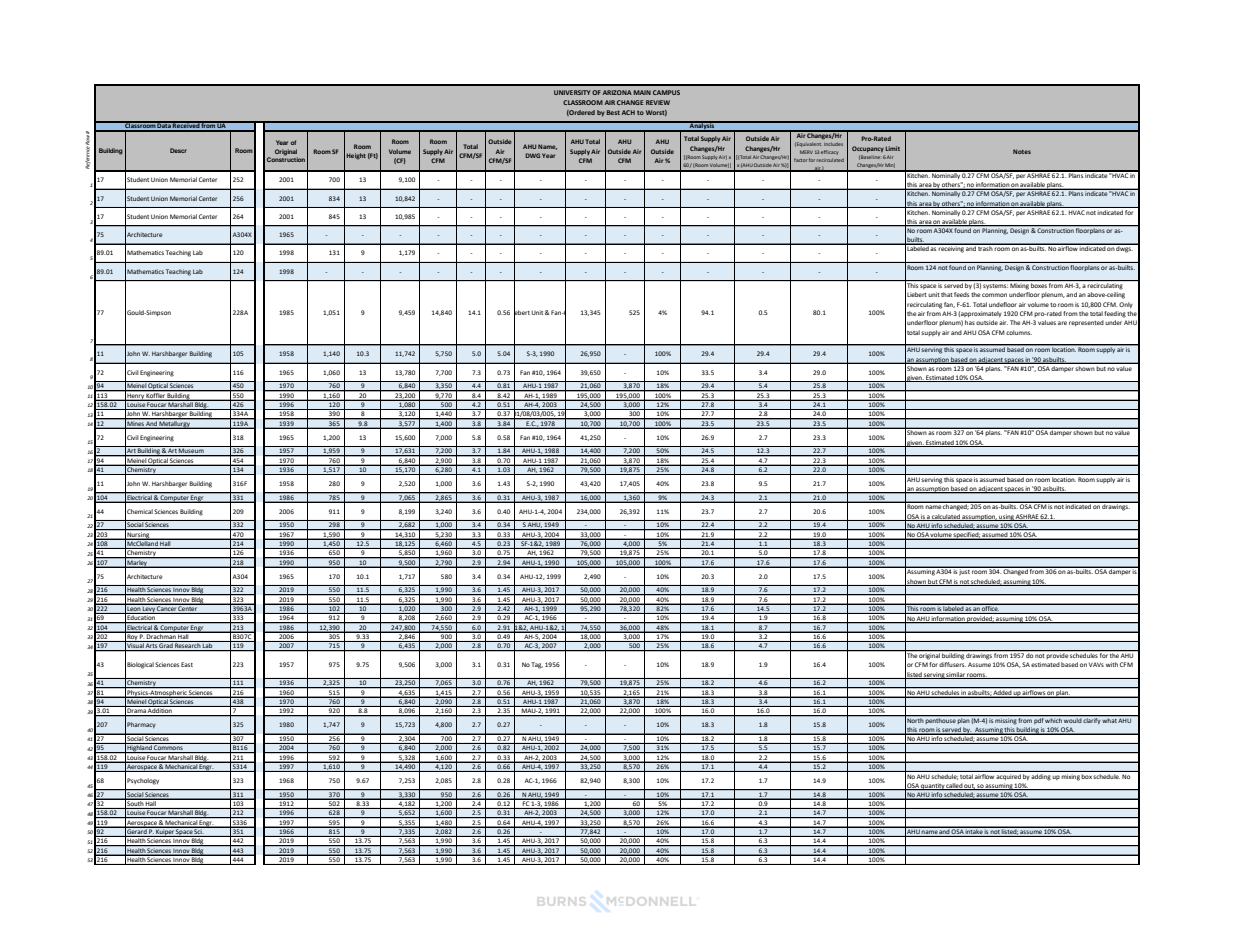 The width and height of the image is (1233, 952). Describe the element at coordinates (1019, 332) in the image. I see `columns` at that location.
